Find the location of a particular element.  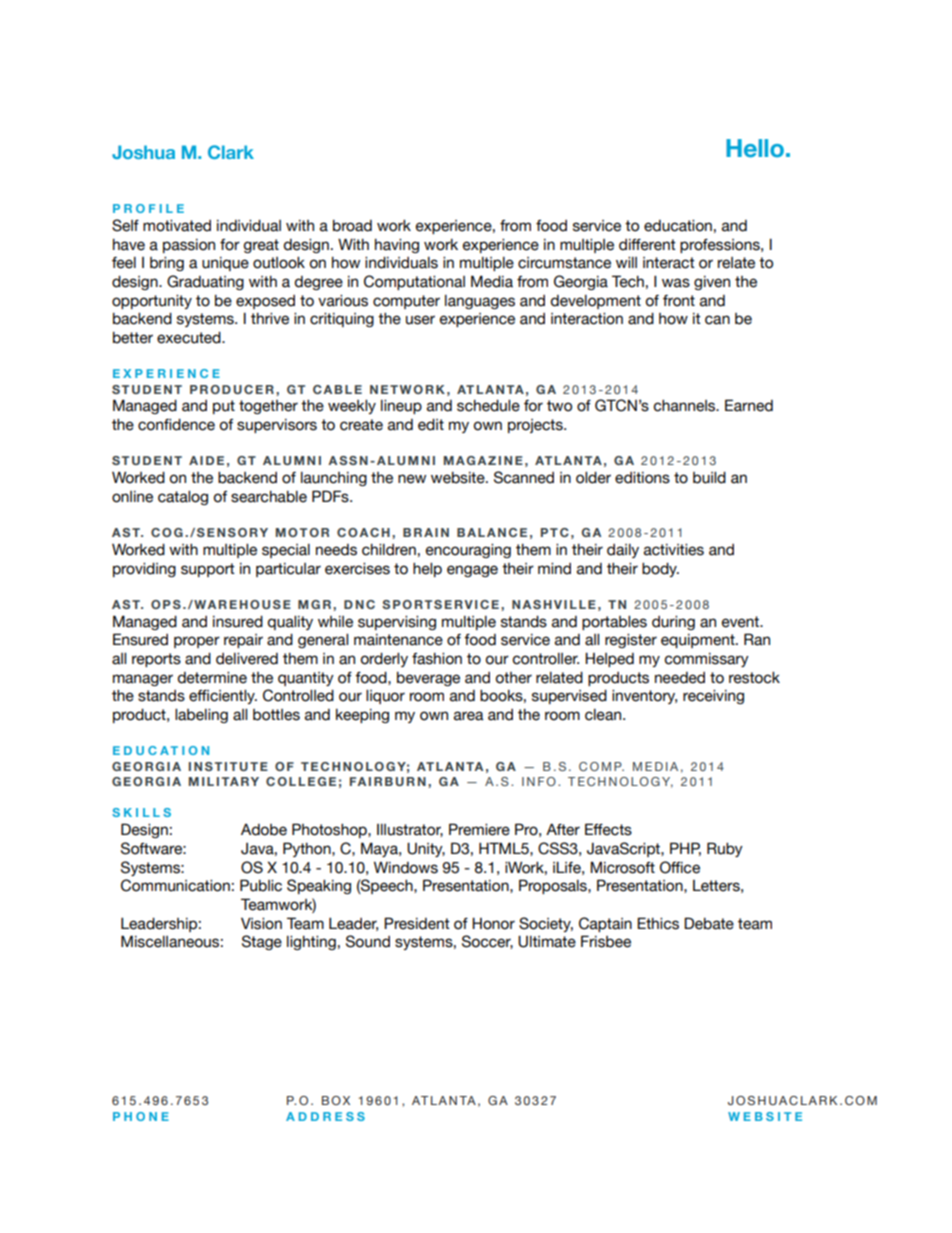

having is located at coordinates (397, 246).
